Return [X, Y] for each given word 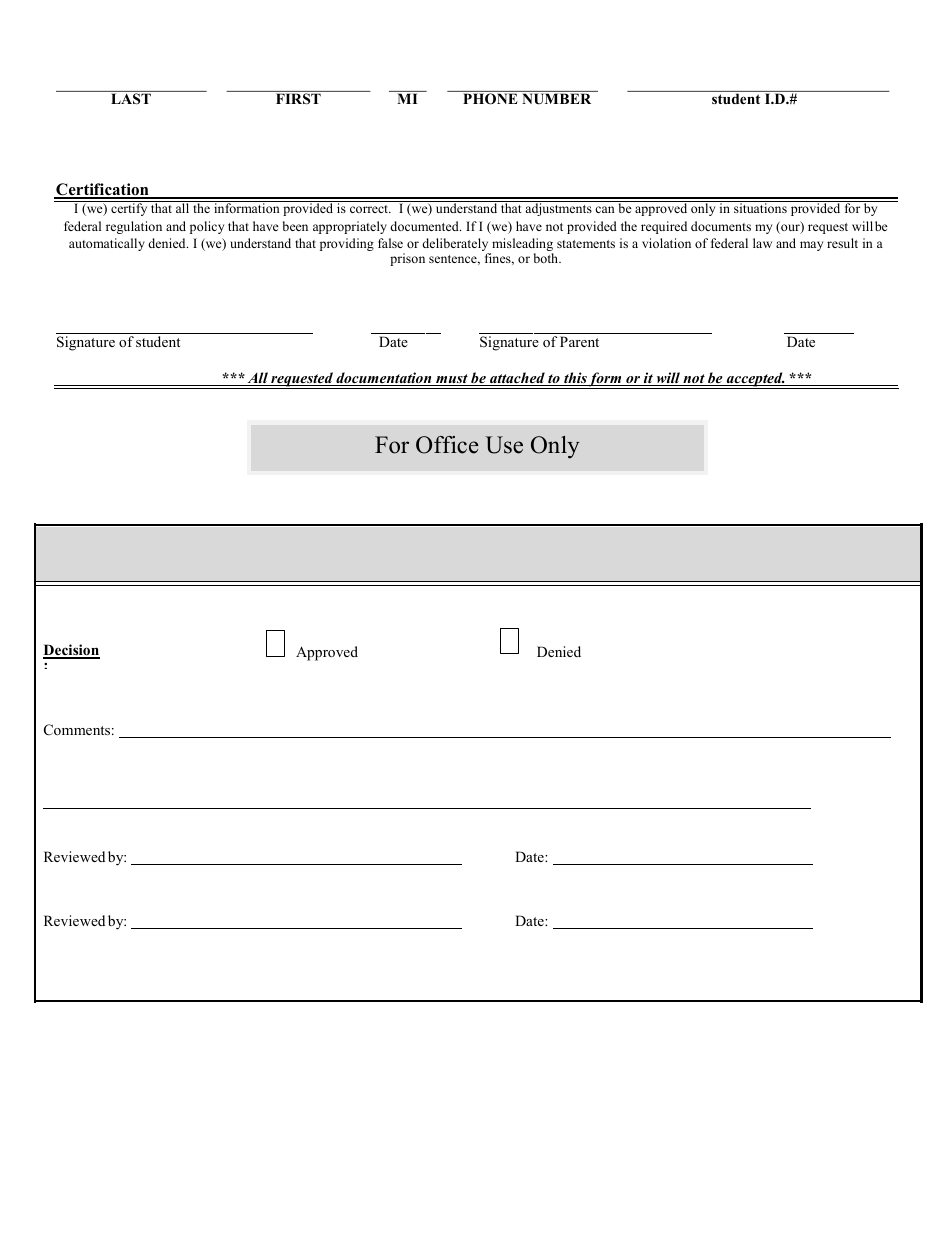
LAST [131, 98]
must [452, 380]
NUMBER [556, 99]
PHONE [490, 98]
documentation [384, 379]
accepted [754, 380]
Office [447, 445]
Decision [71, 651]
